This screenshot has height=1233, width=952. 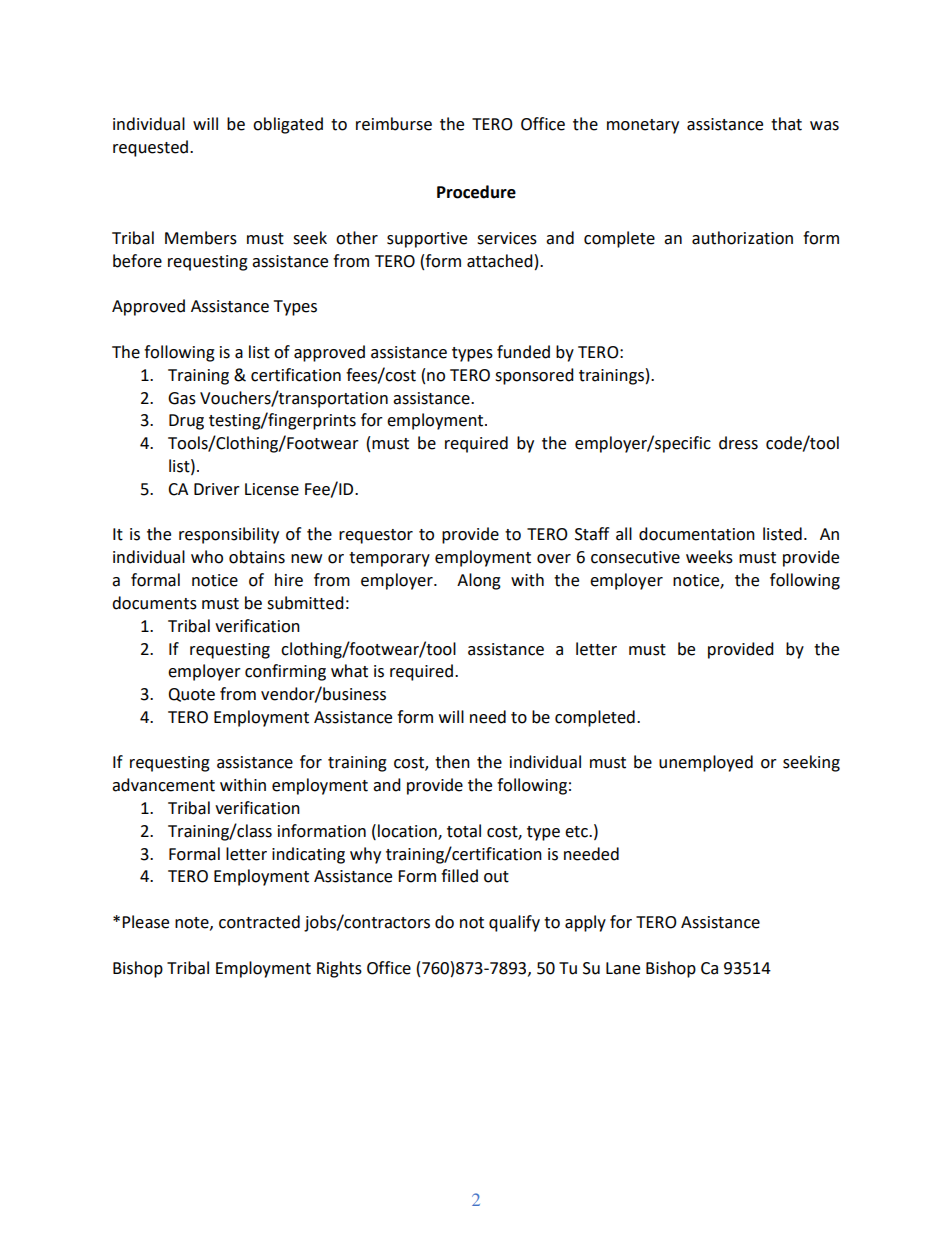 I want to click on that, so click(x=786, y=124).
